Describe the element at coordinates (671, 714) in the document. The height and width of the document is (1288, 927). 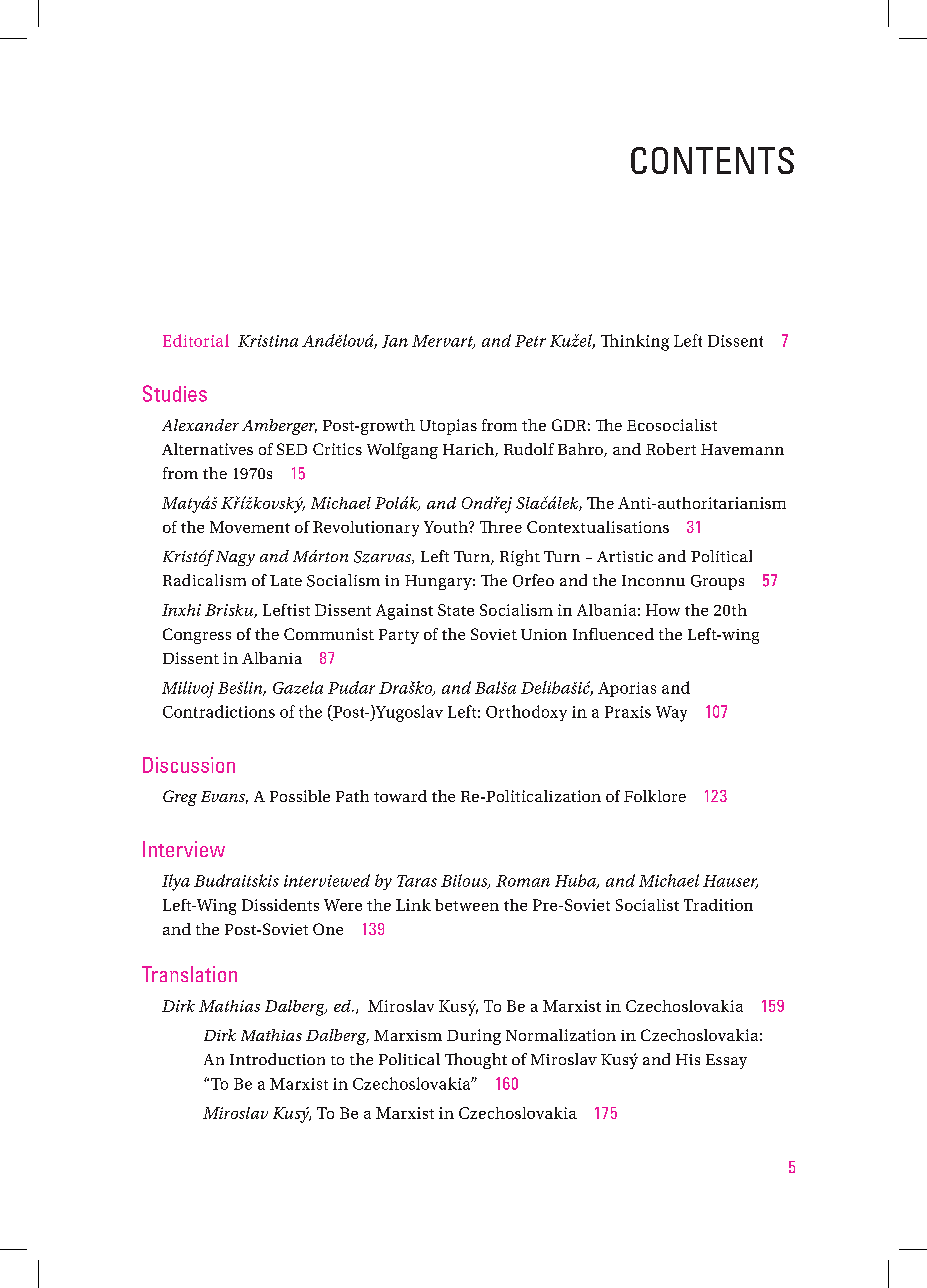
I see `Way` at that location.
